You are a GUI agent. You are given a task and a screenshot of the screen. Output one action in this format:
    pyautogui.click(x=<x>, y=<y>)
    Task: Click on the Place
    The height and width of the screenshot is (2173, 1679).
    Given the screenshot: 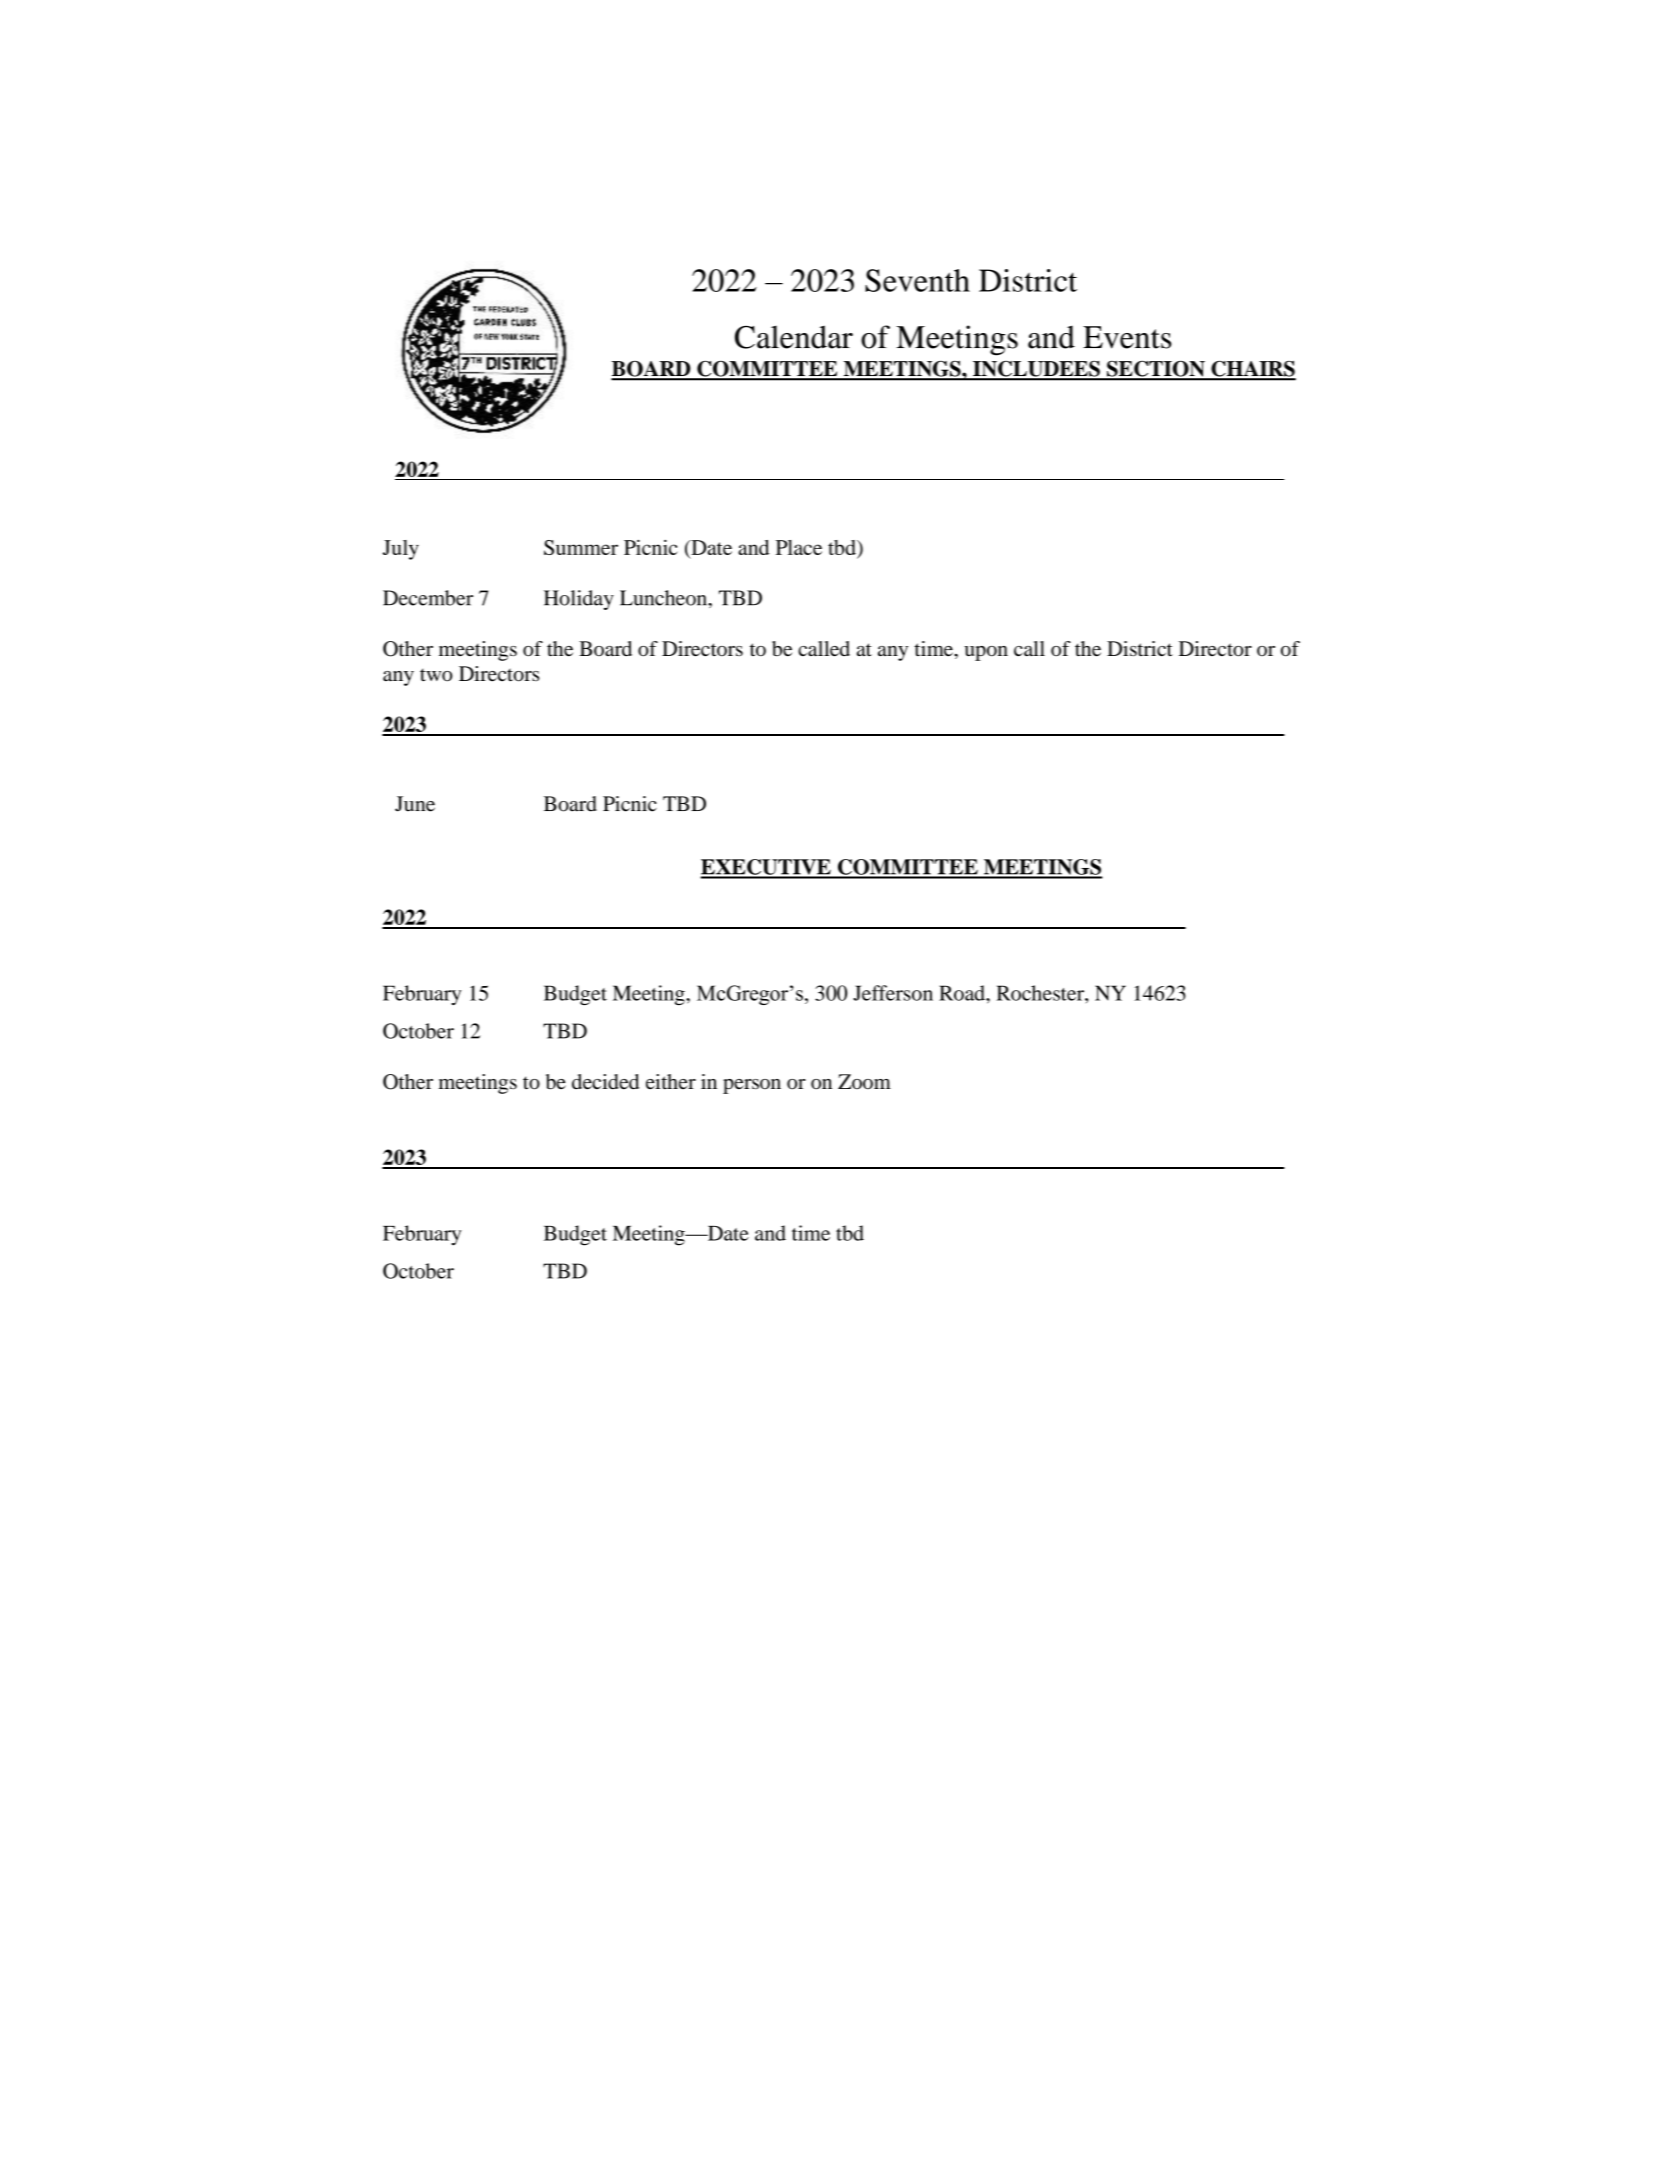 What is the action you would take?
    pyautogui.click(x=799, y=547)
